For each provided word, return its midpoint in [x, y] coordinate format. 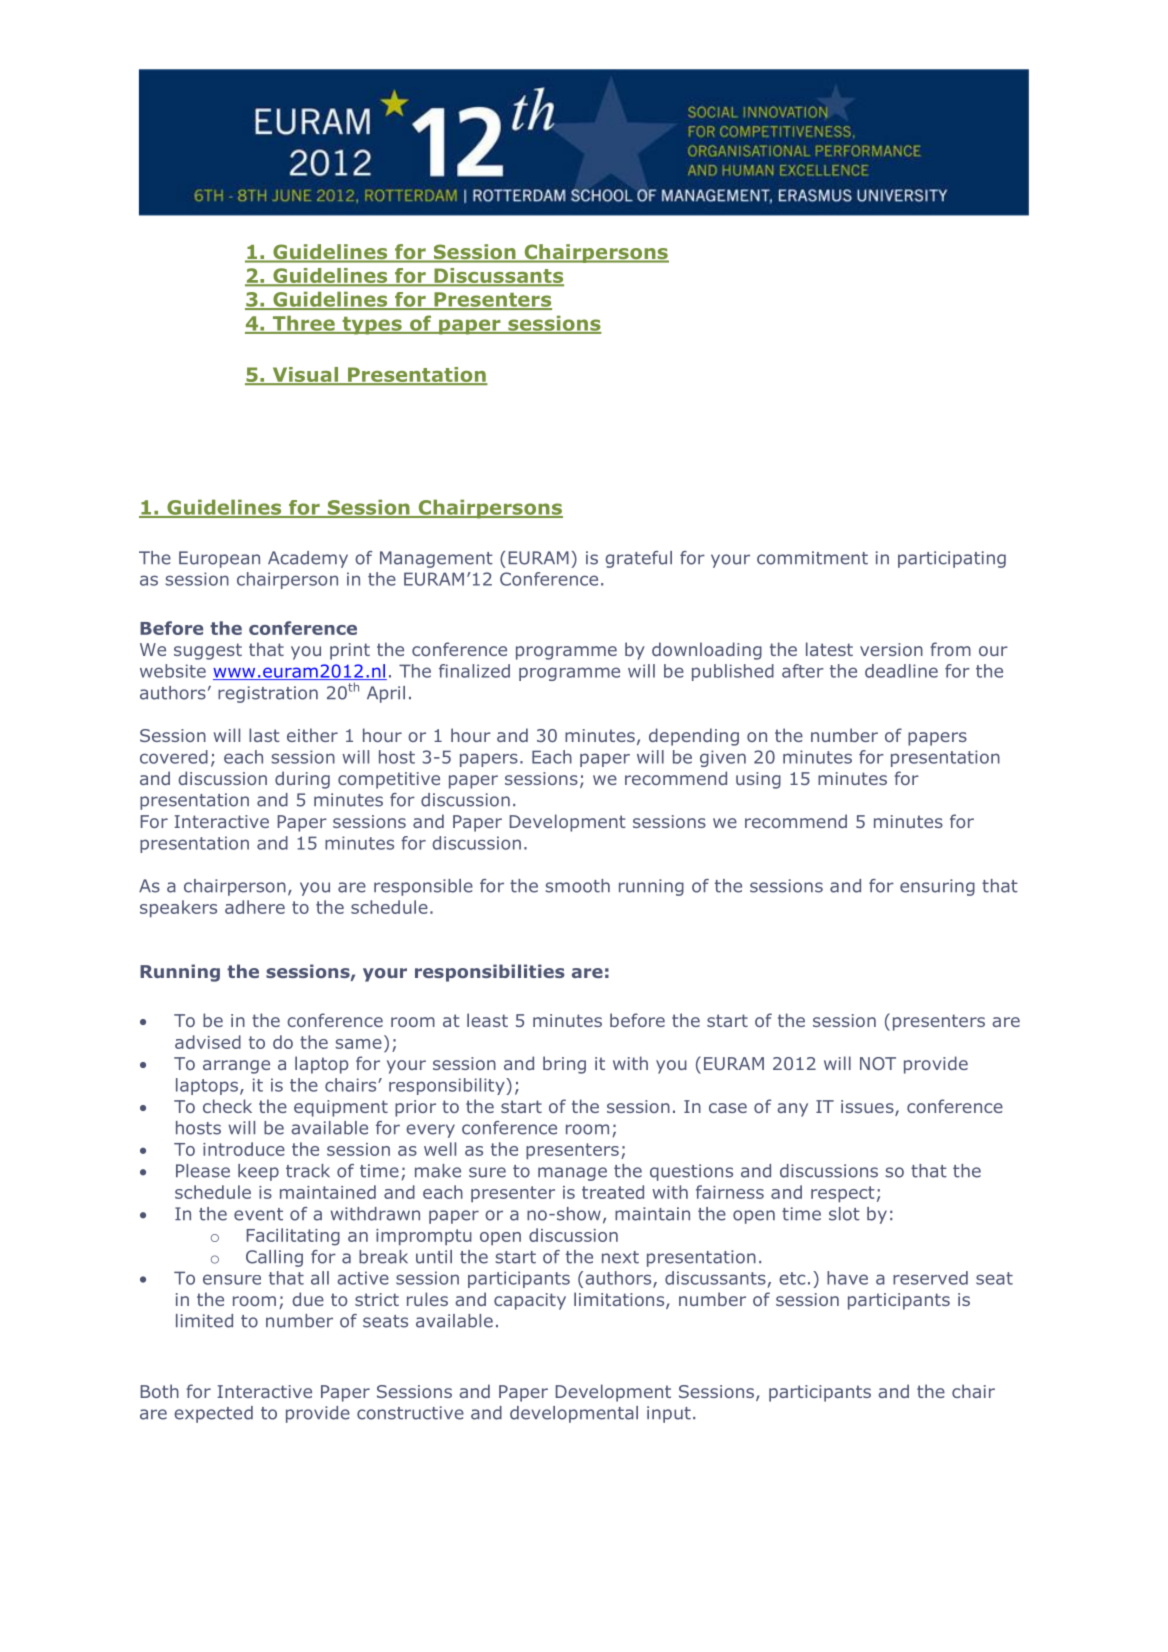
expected [213, 1414]
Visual [305, 375]
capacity [530, 1301]
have [847, 1278]
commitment [812, 558]
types [372, 326]
